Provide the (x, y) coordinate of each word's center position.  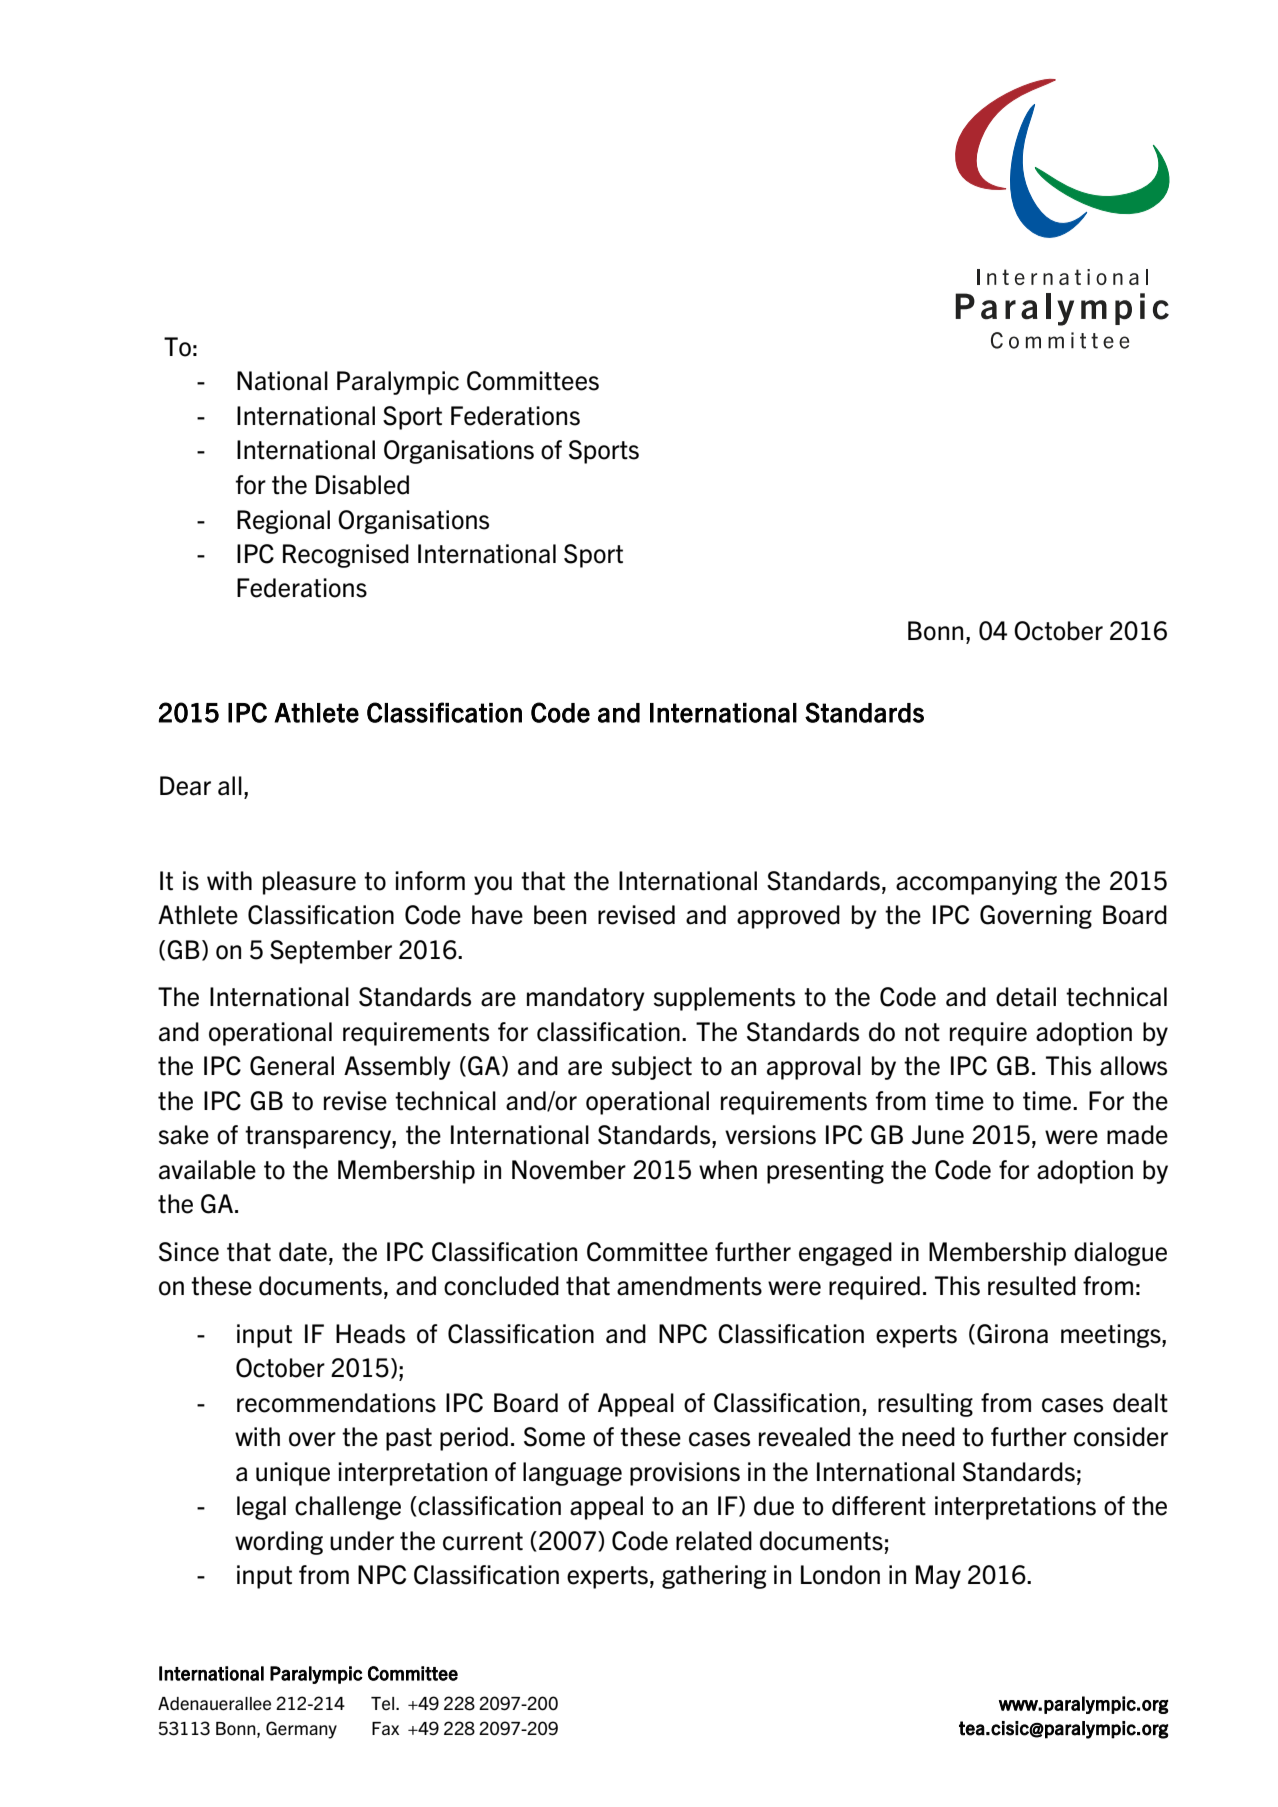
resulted (1032, 1286)
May (938, 1577)
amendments (689, 1286)
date (303, 1252)
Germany (301, 1730)
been (560, 915)
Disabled (362, 485)
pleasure (309, 883)
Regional (283, 522)
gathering (714, 1577)
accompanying (976, 883)
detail (1026, 997)
